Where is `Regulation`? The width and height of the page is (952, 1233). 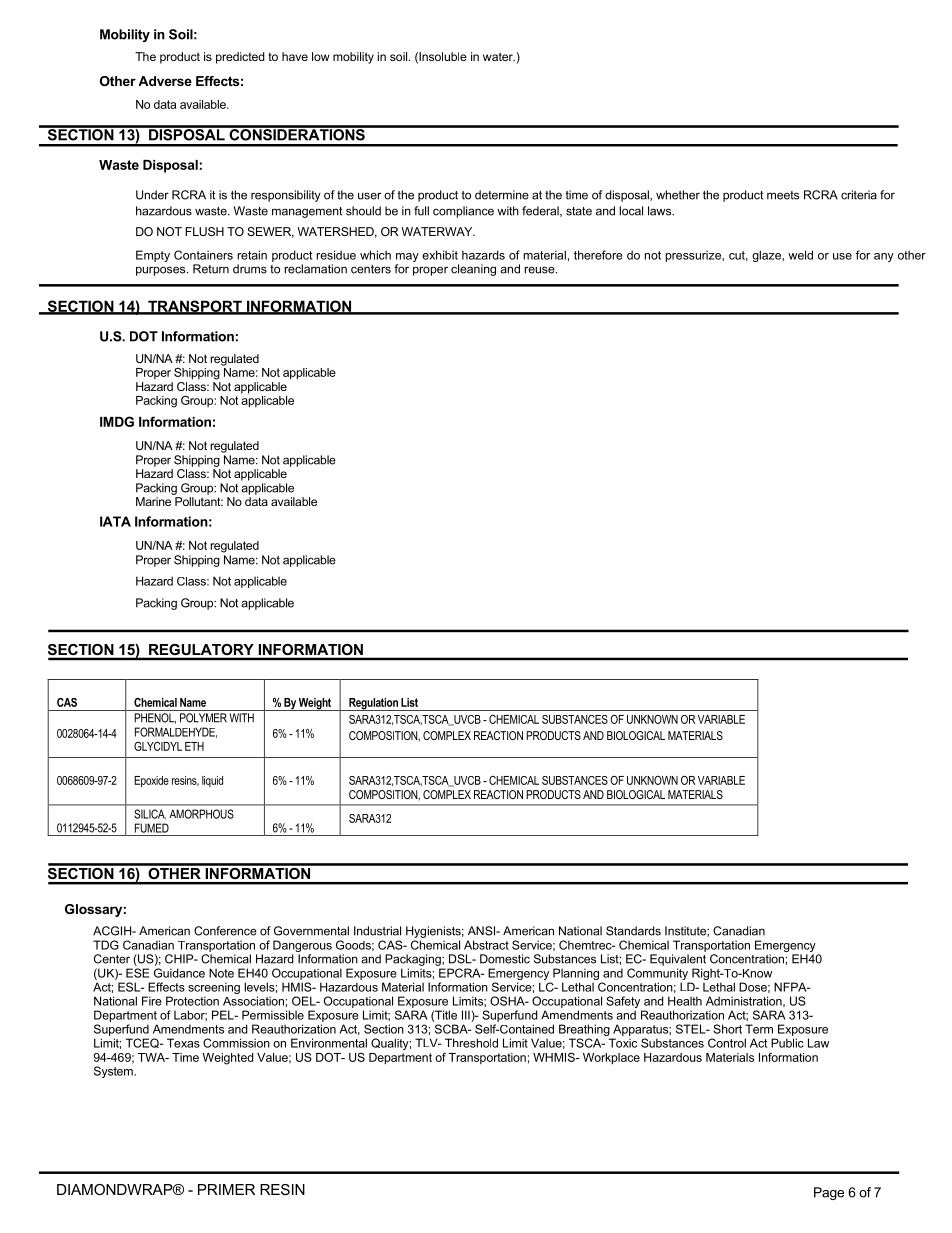
Regulation is located at coordinates (373, 704).
